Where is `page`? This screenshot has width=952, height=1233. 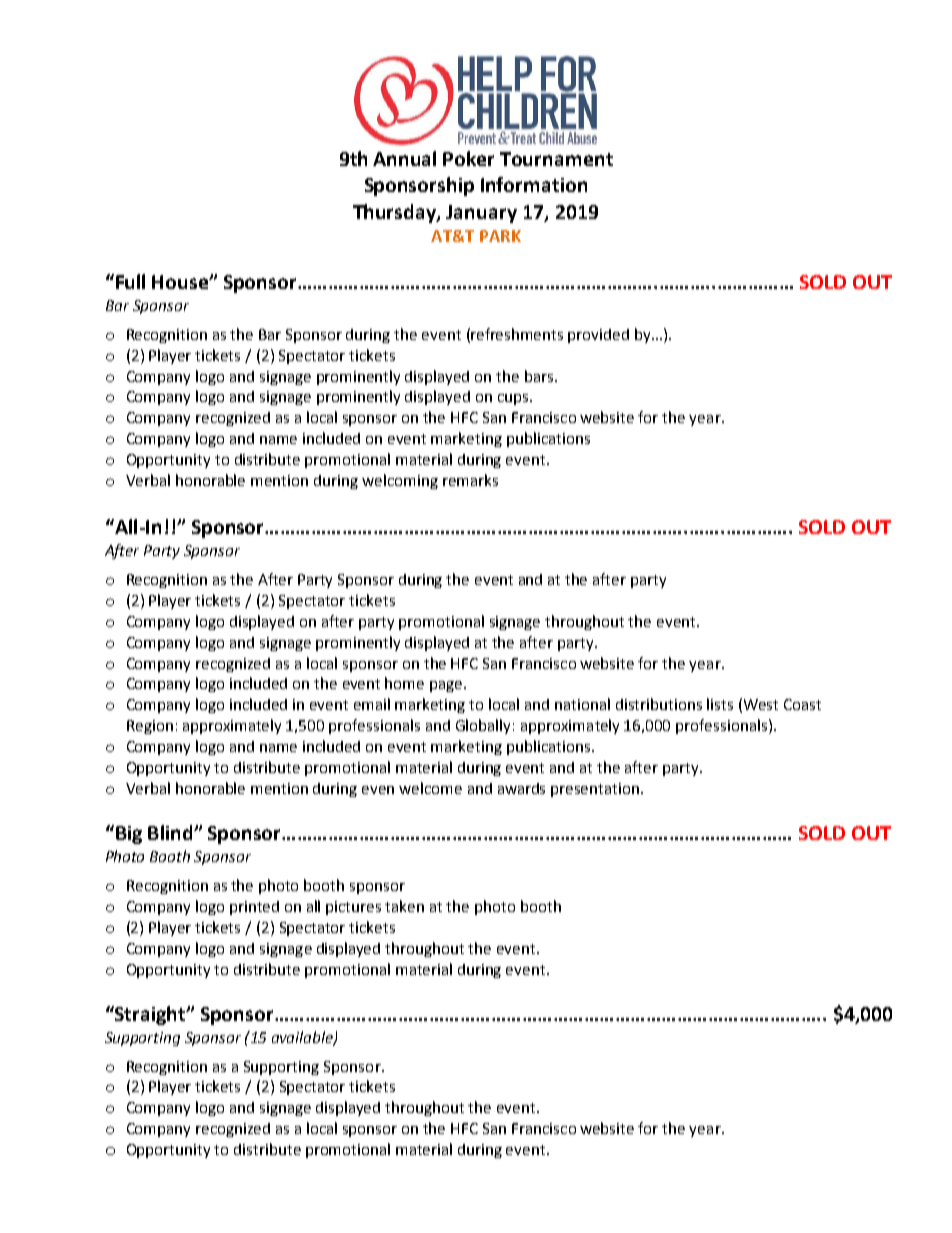
page is located at coordinates (447, 686).
